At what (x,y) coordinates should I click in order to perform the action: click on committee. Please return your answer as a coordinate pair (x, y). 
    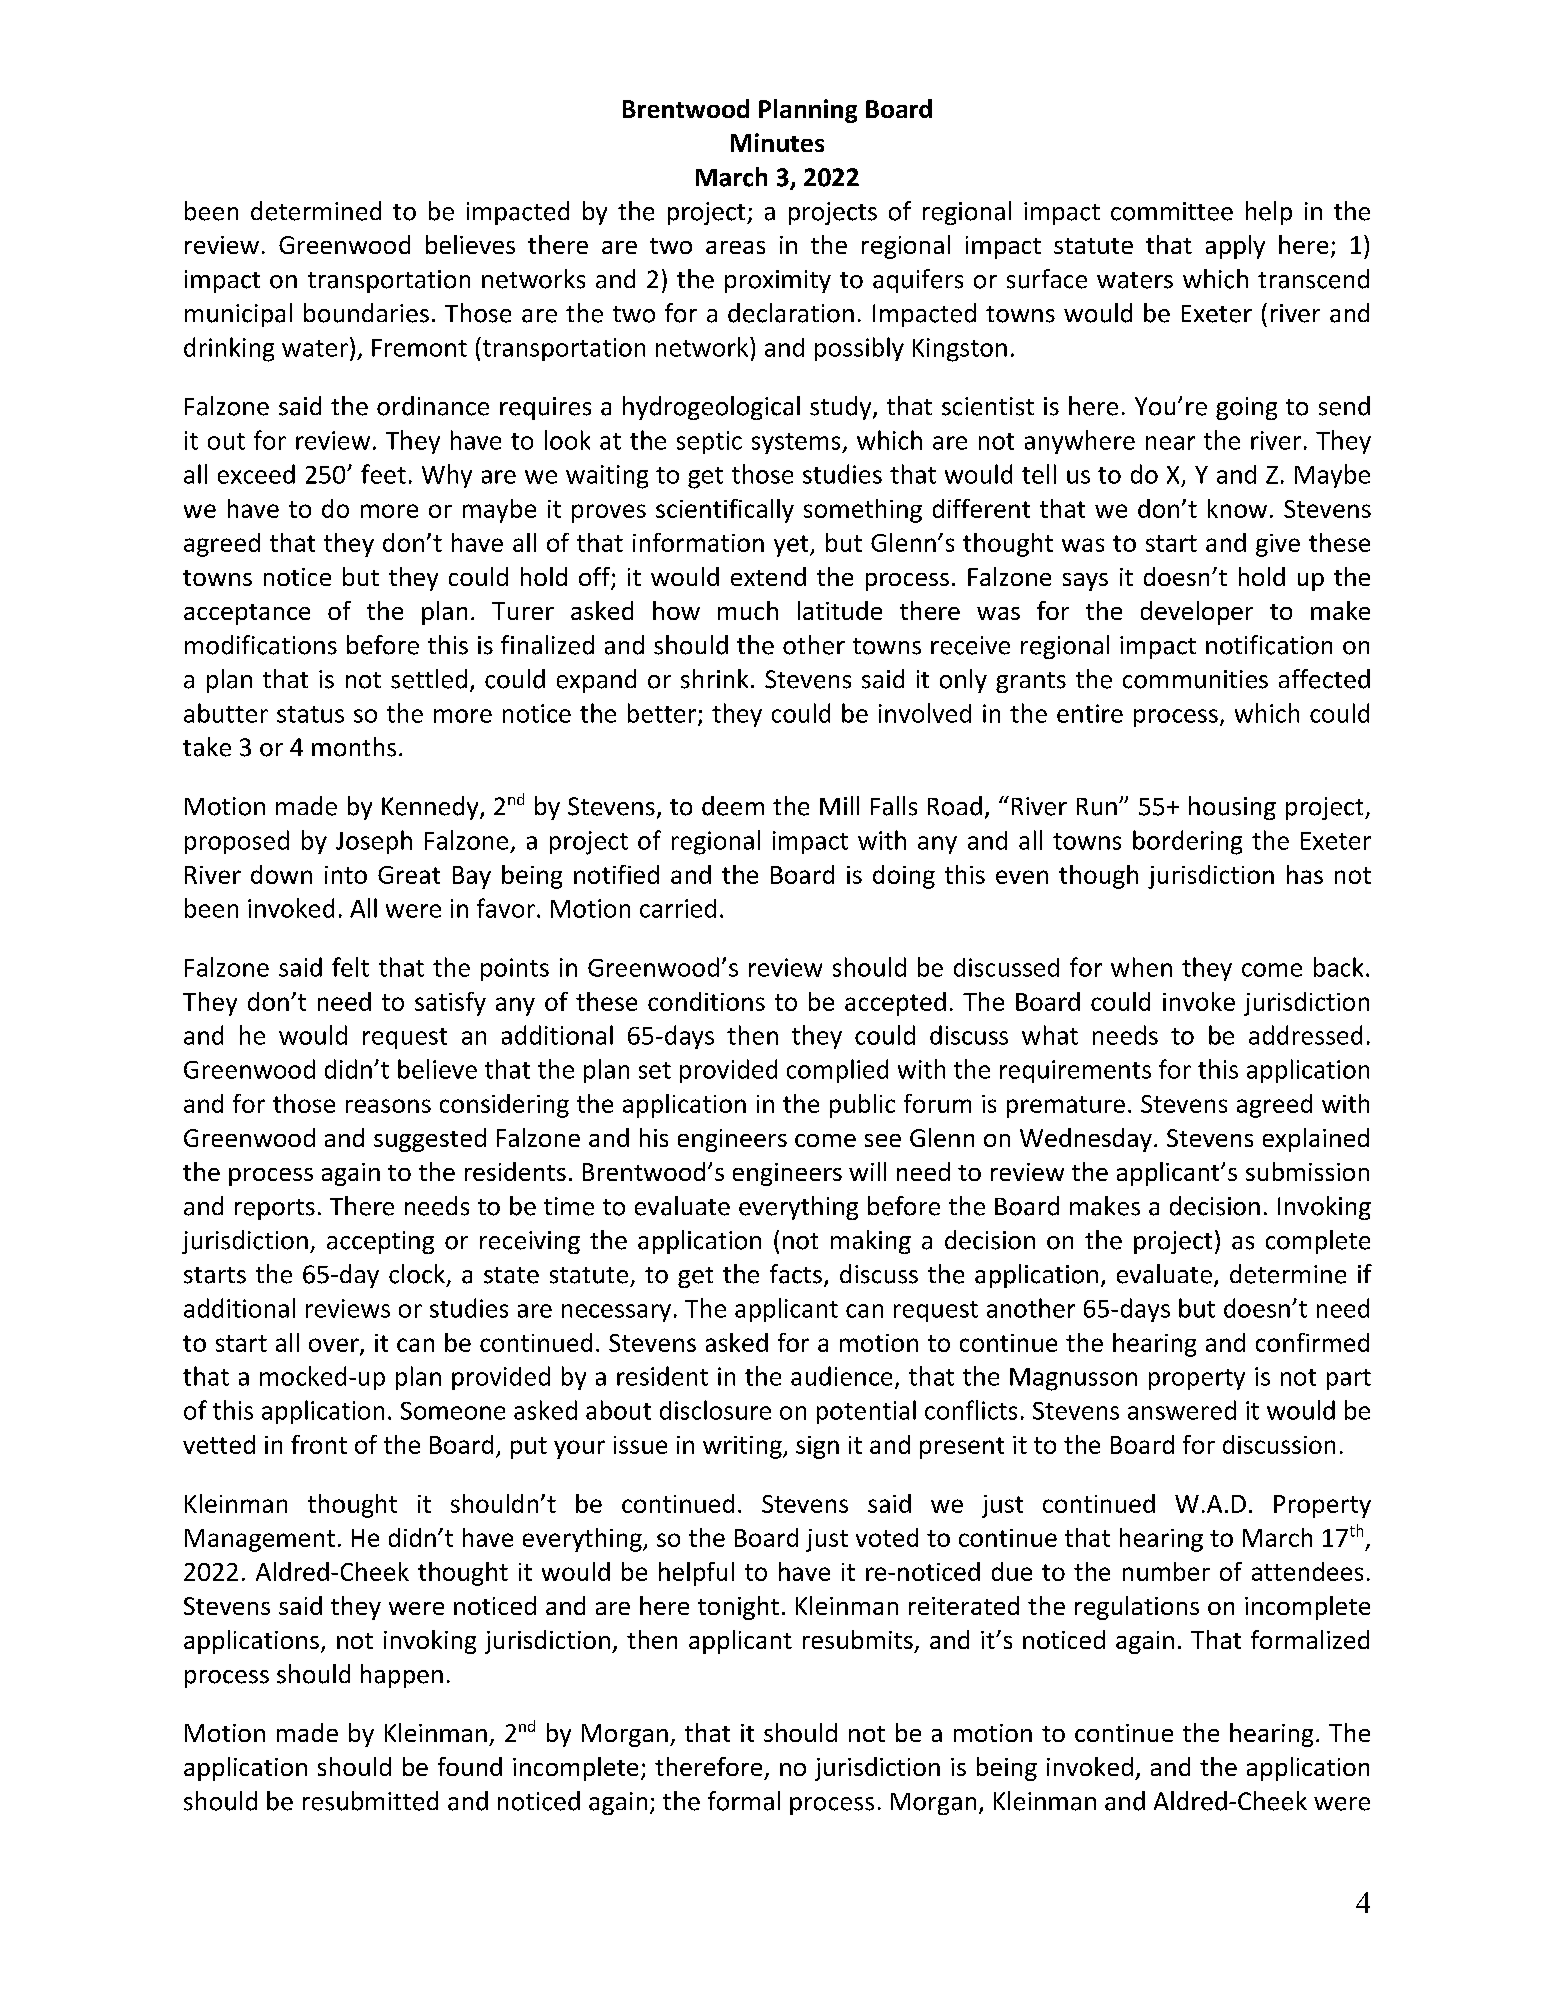
    Looking at the image, I should click on (1172, 211).
